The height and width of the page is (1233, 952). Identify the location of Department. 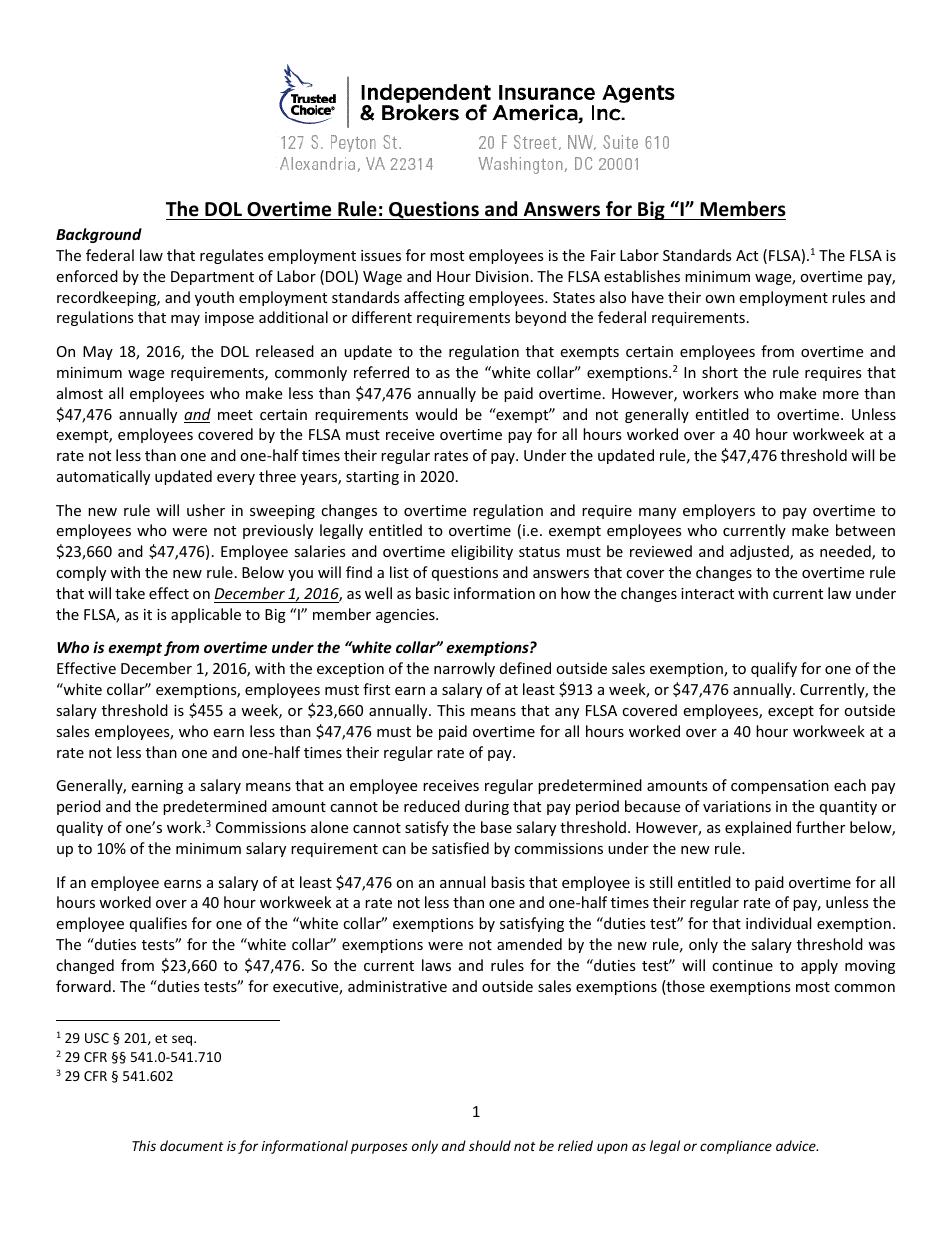
(212, 278).
